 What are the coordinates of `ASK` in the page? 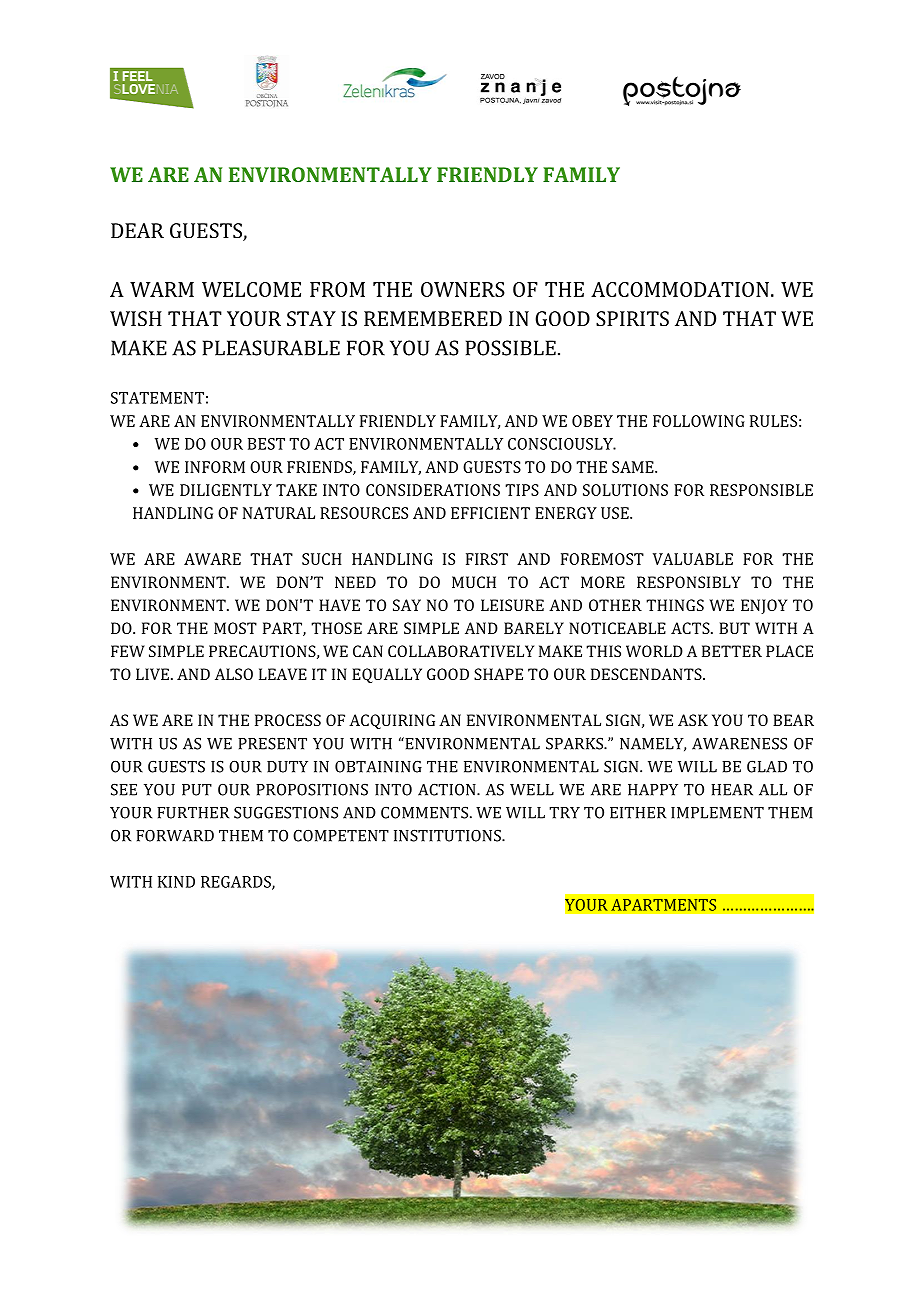 It's located at (693, 720).
